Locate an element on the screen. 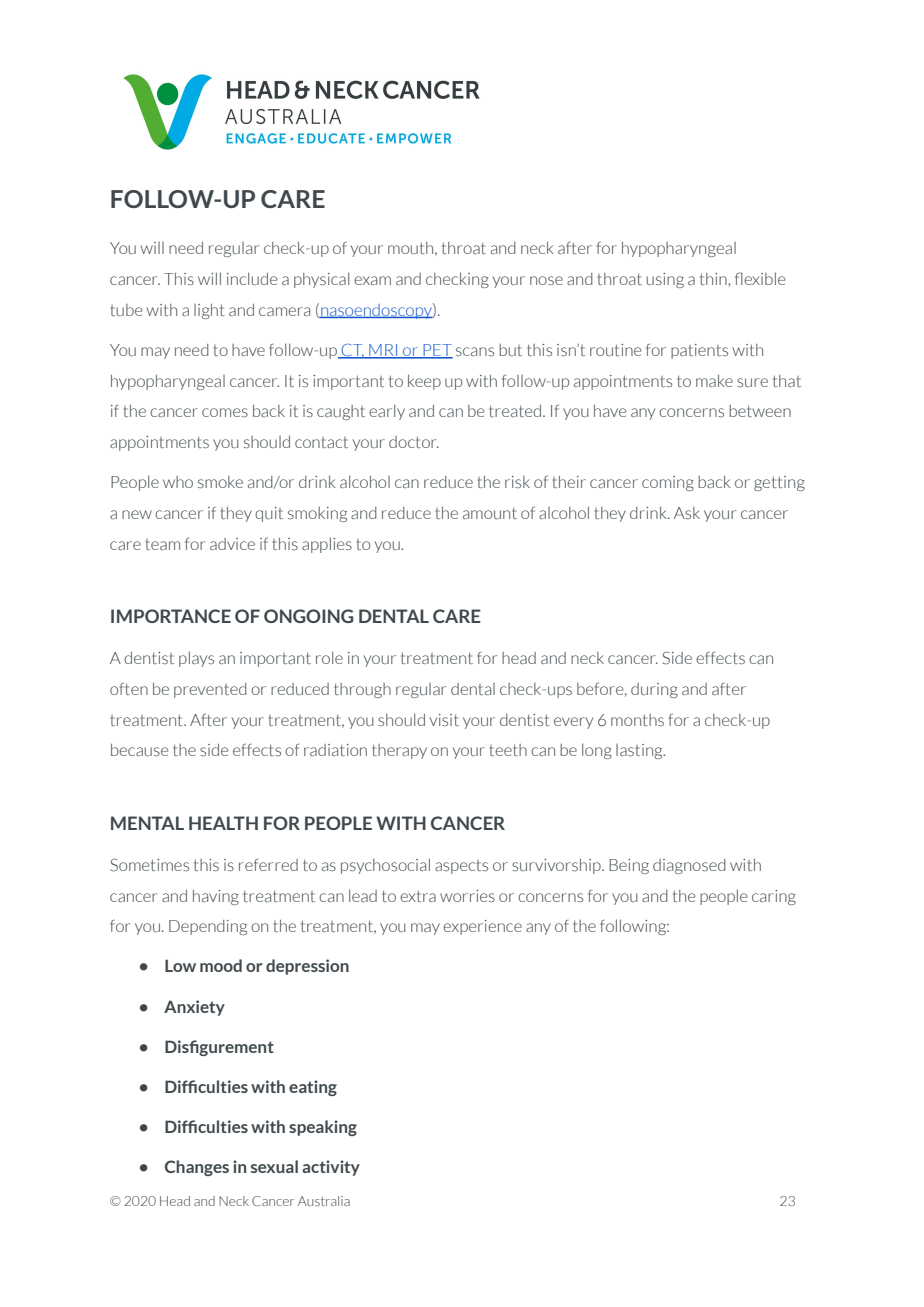  caring is located at coordinates (774, 897).
